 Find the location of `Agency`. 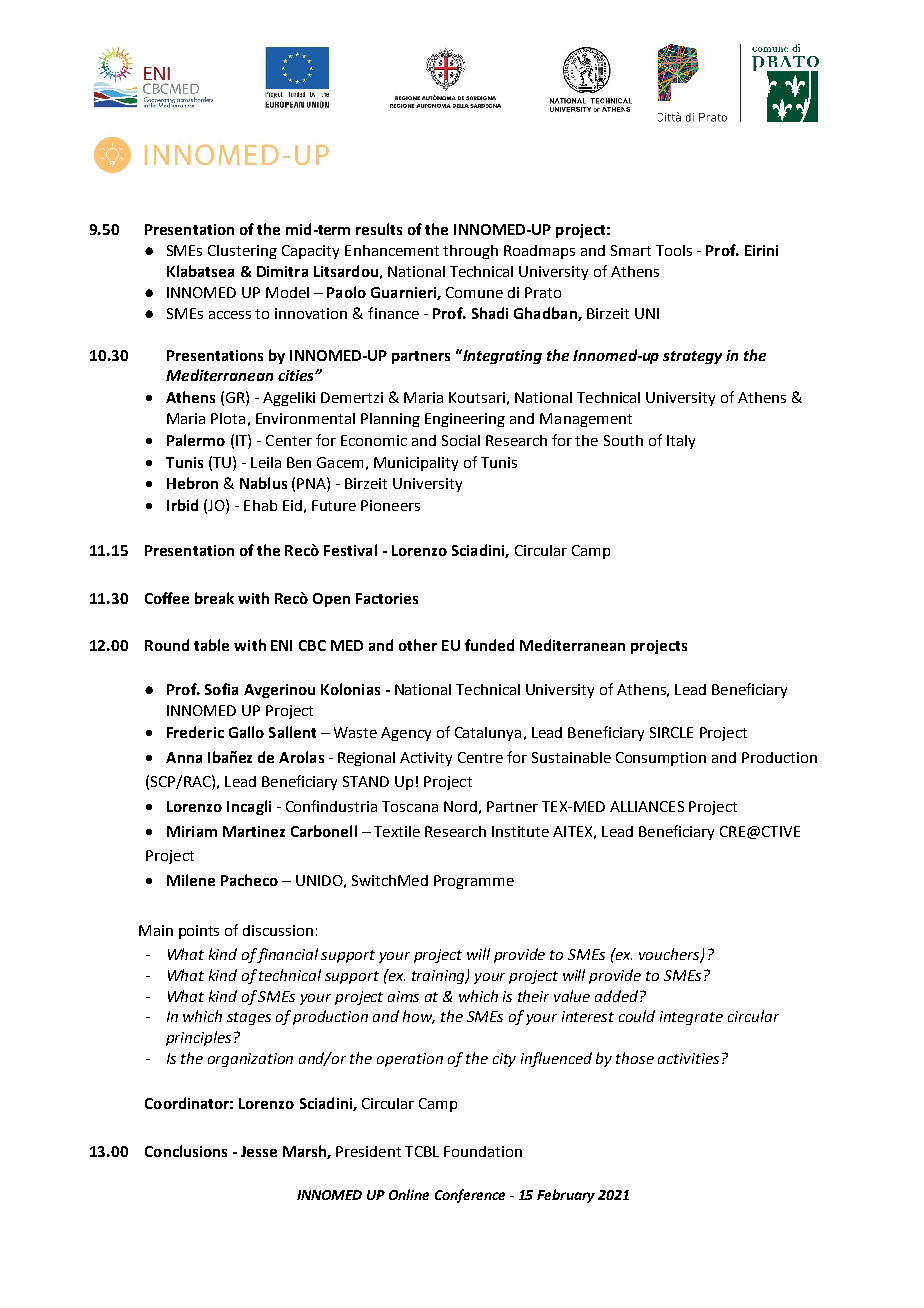

Agency is located at coordinates (406, 734).
